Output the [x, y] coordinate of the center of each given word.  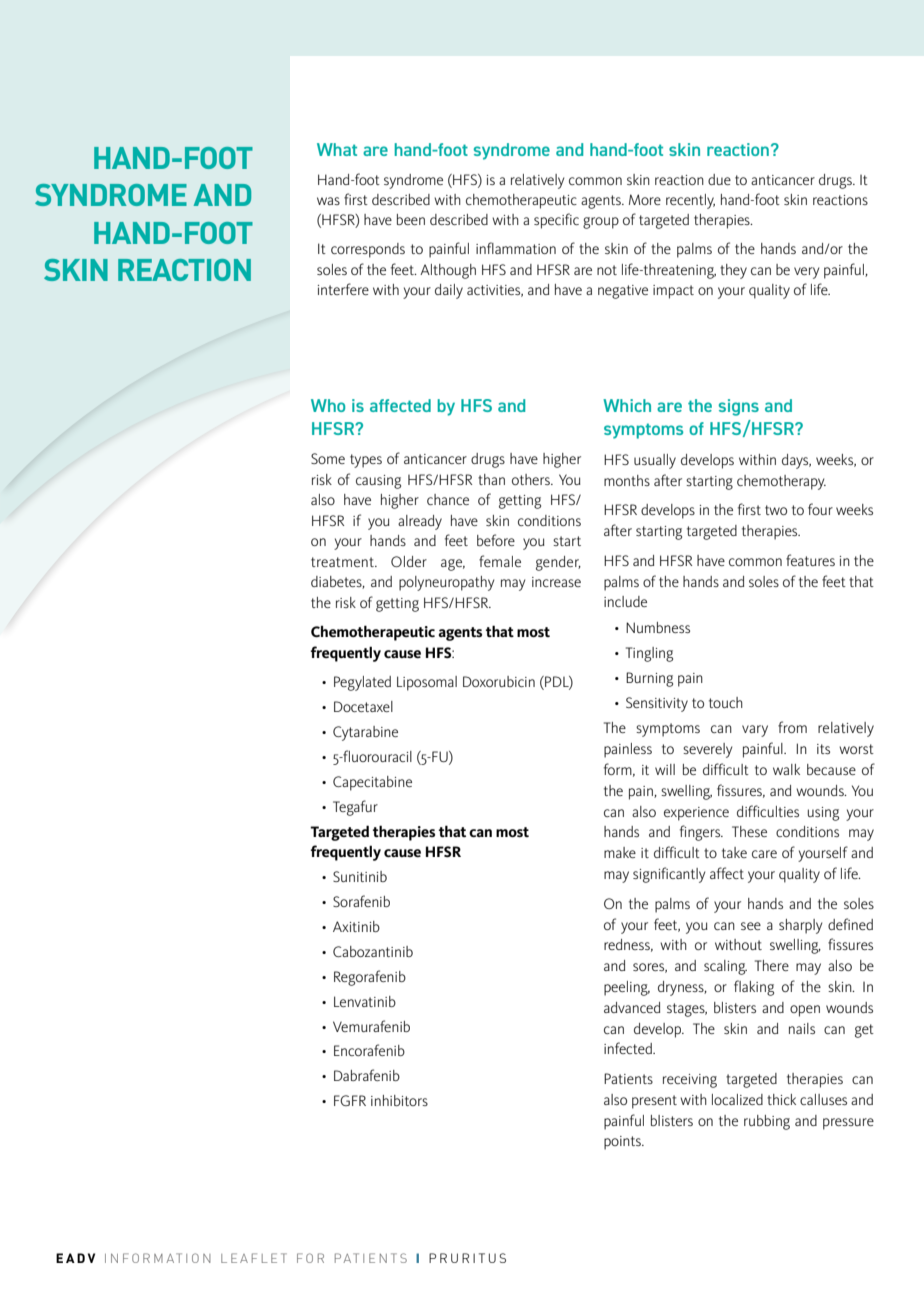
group [601, 223]
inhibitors [399, 1100]
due [719, 179]
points [623, 1143]
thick [781, 1099]
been [411, 219]
